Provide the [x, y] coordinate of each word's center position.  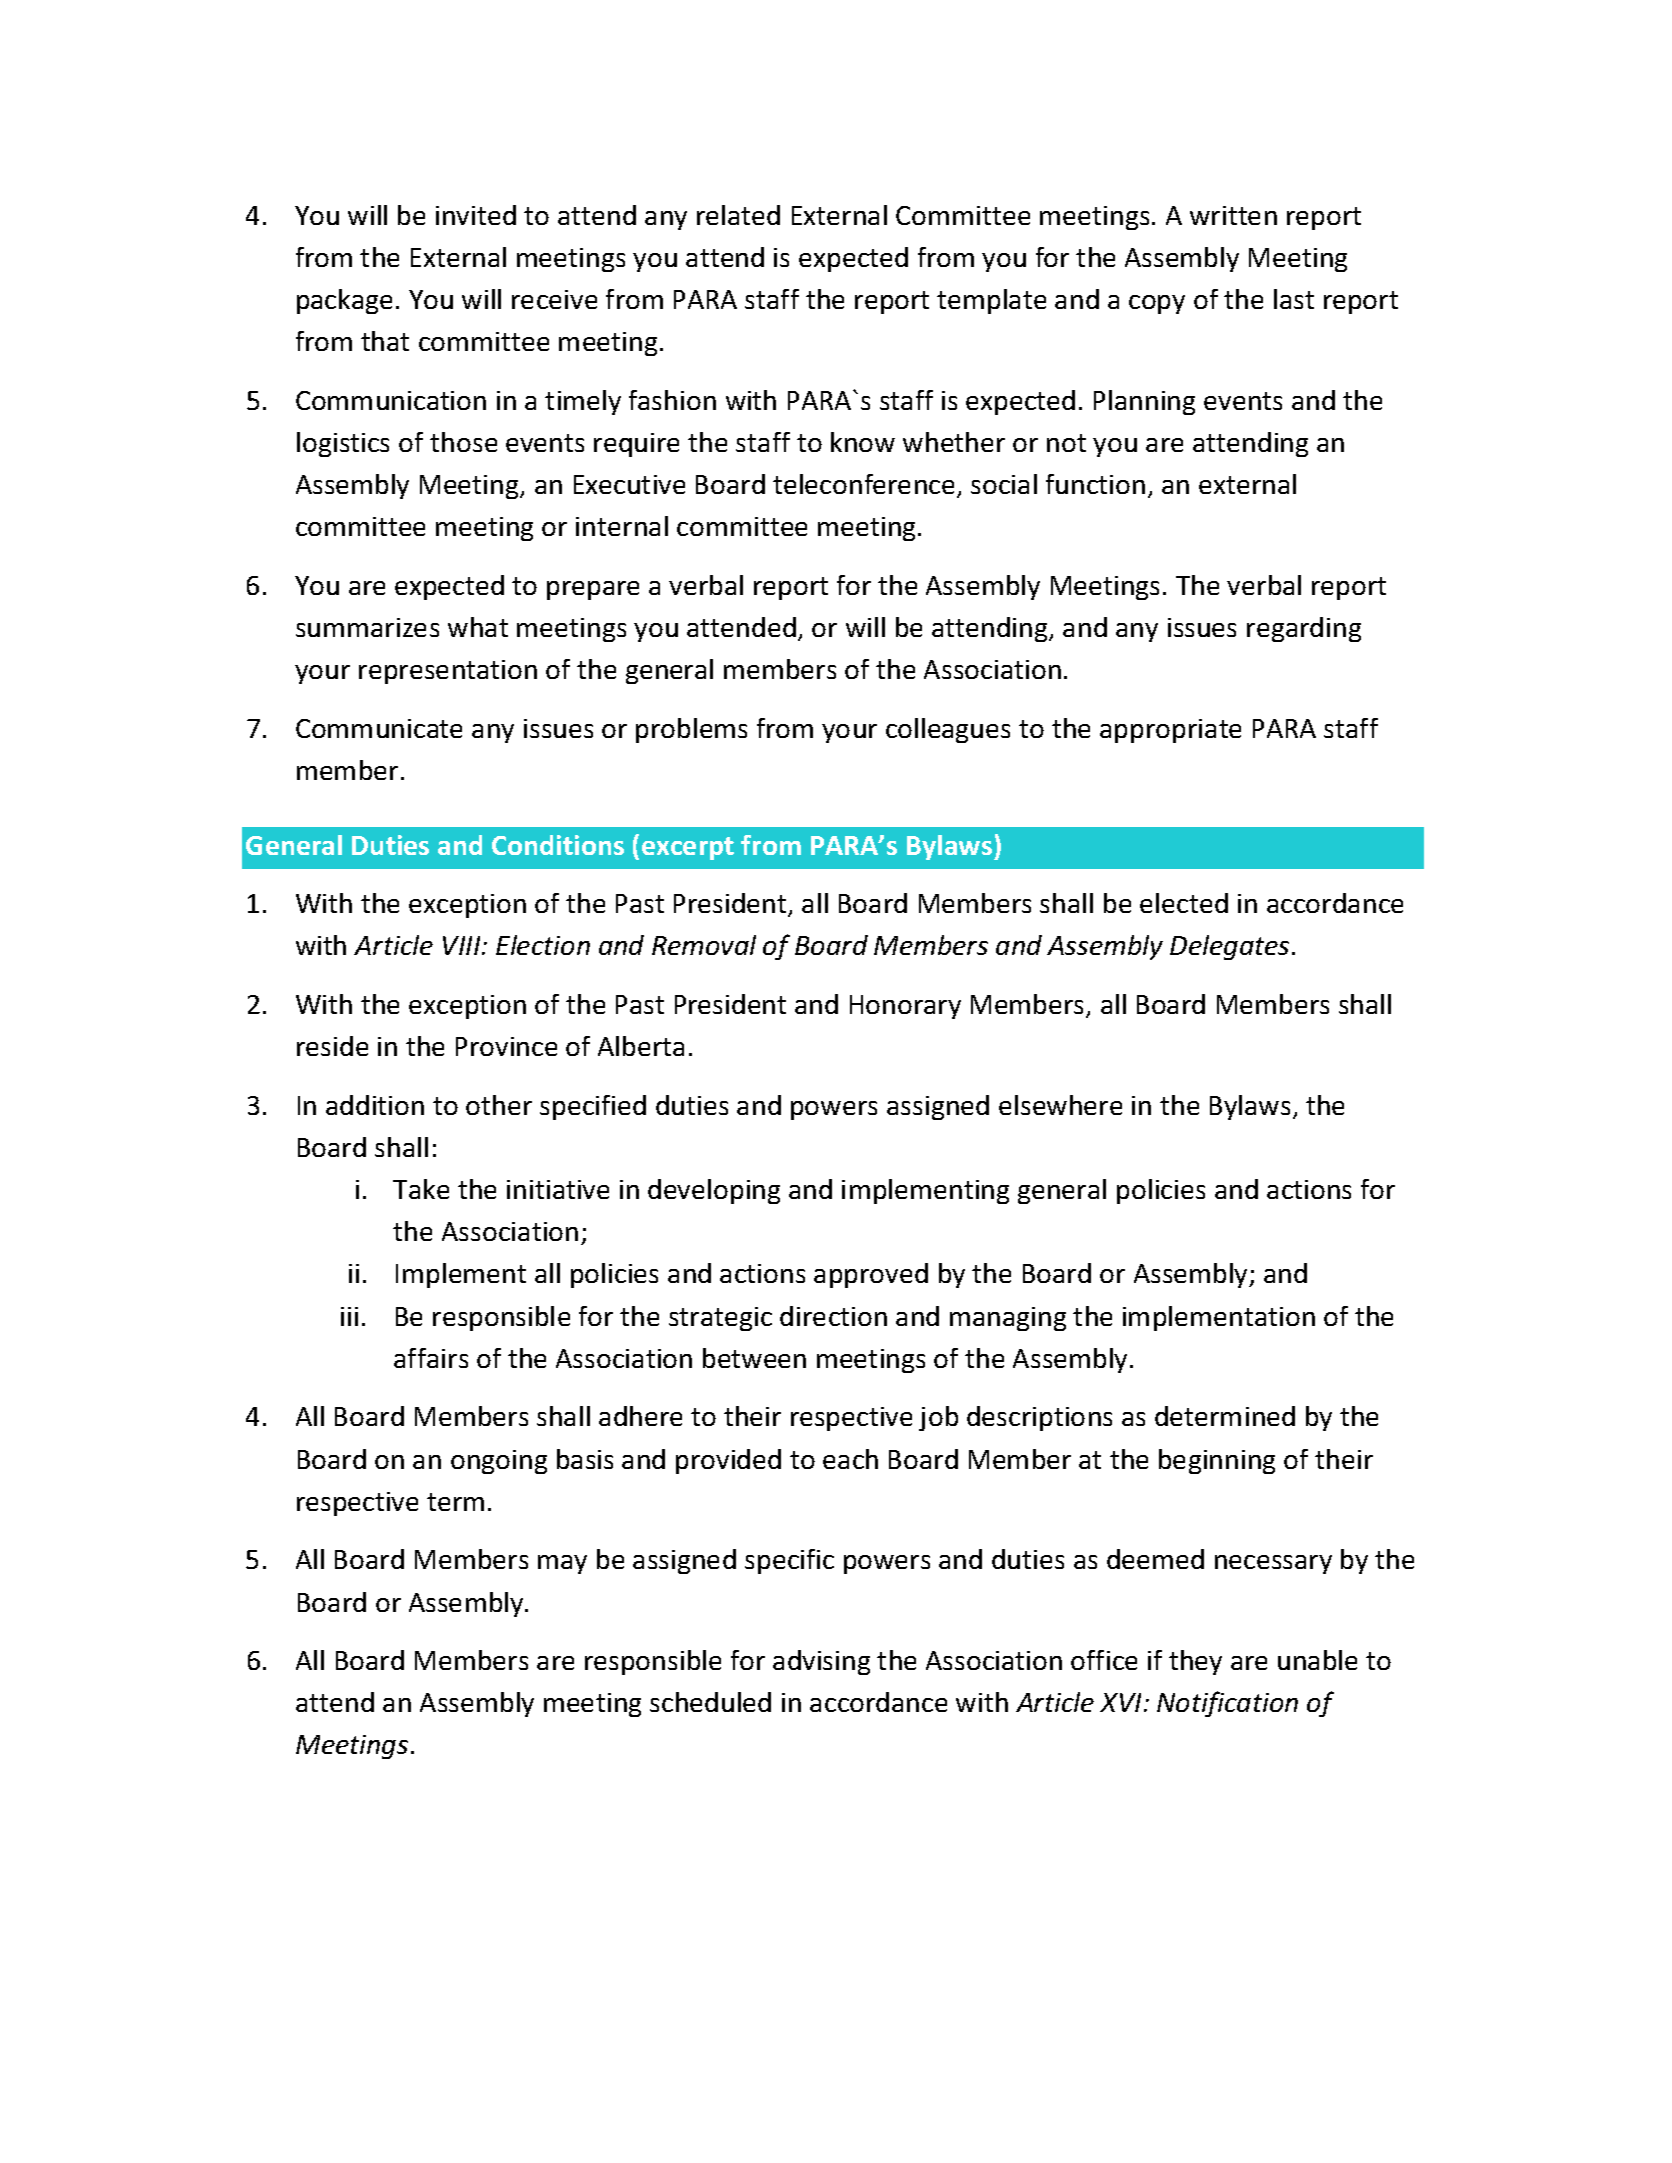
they [1195, 1662]
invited [476, 215]
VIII [463, 945]
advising [821, 1662]
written [1233, 215]
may [562, 1564]
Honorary [905, 1007]
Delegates [1229, 947]
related [738, 215]
